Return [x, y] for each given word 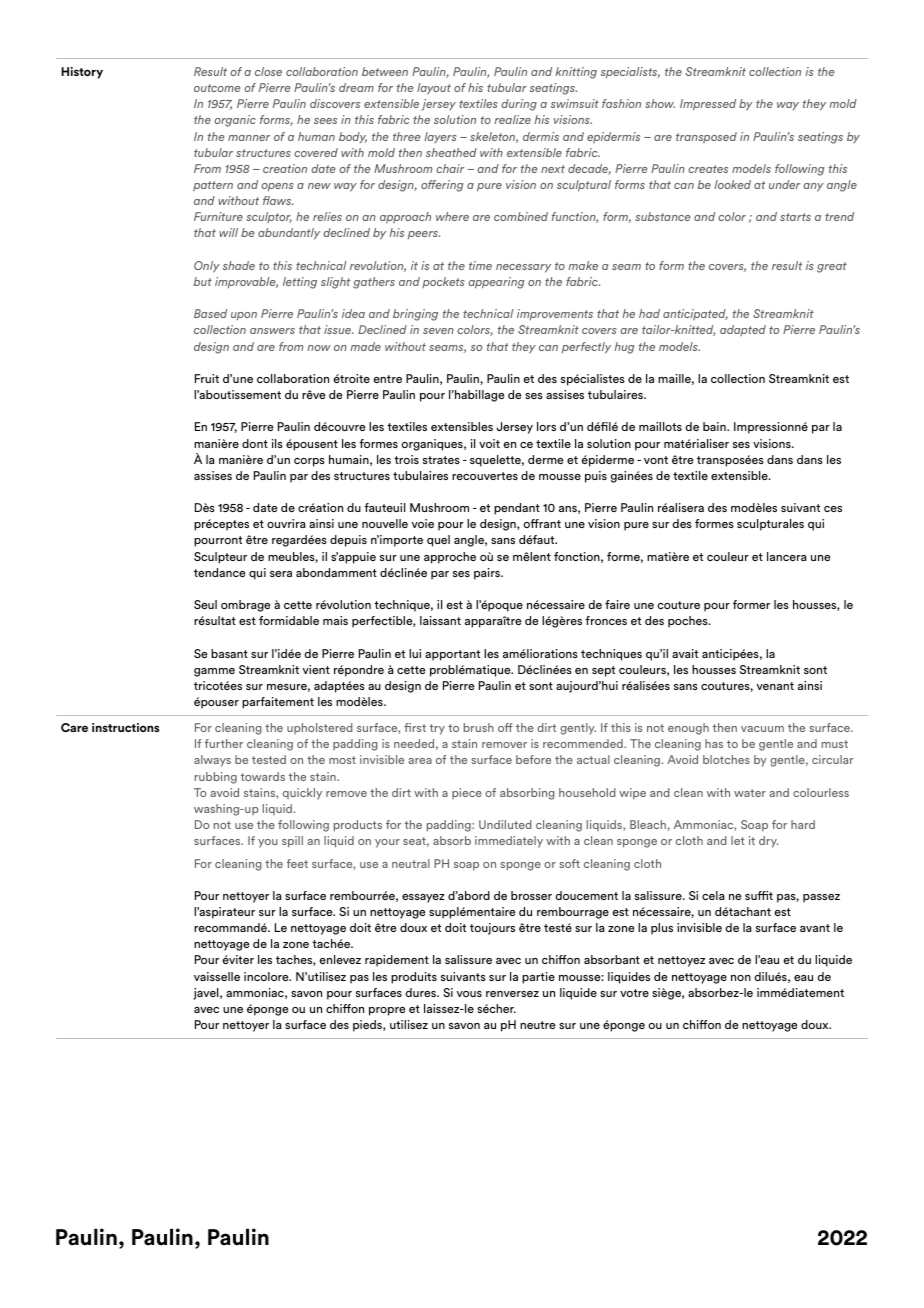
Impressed [708, 105]
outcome [217, 88]
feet [297, 863]
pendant [517, 509]
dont [255, 443]
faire [617, 604]
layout [434, 89]
